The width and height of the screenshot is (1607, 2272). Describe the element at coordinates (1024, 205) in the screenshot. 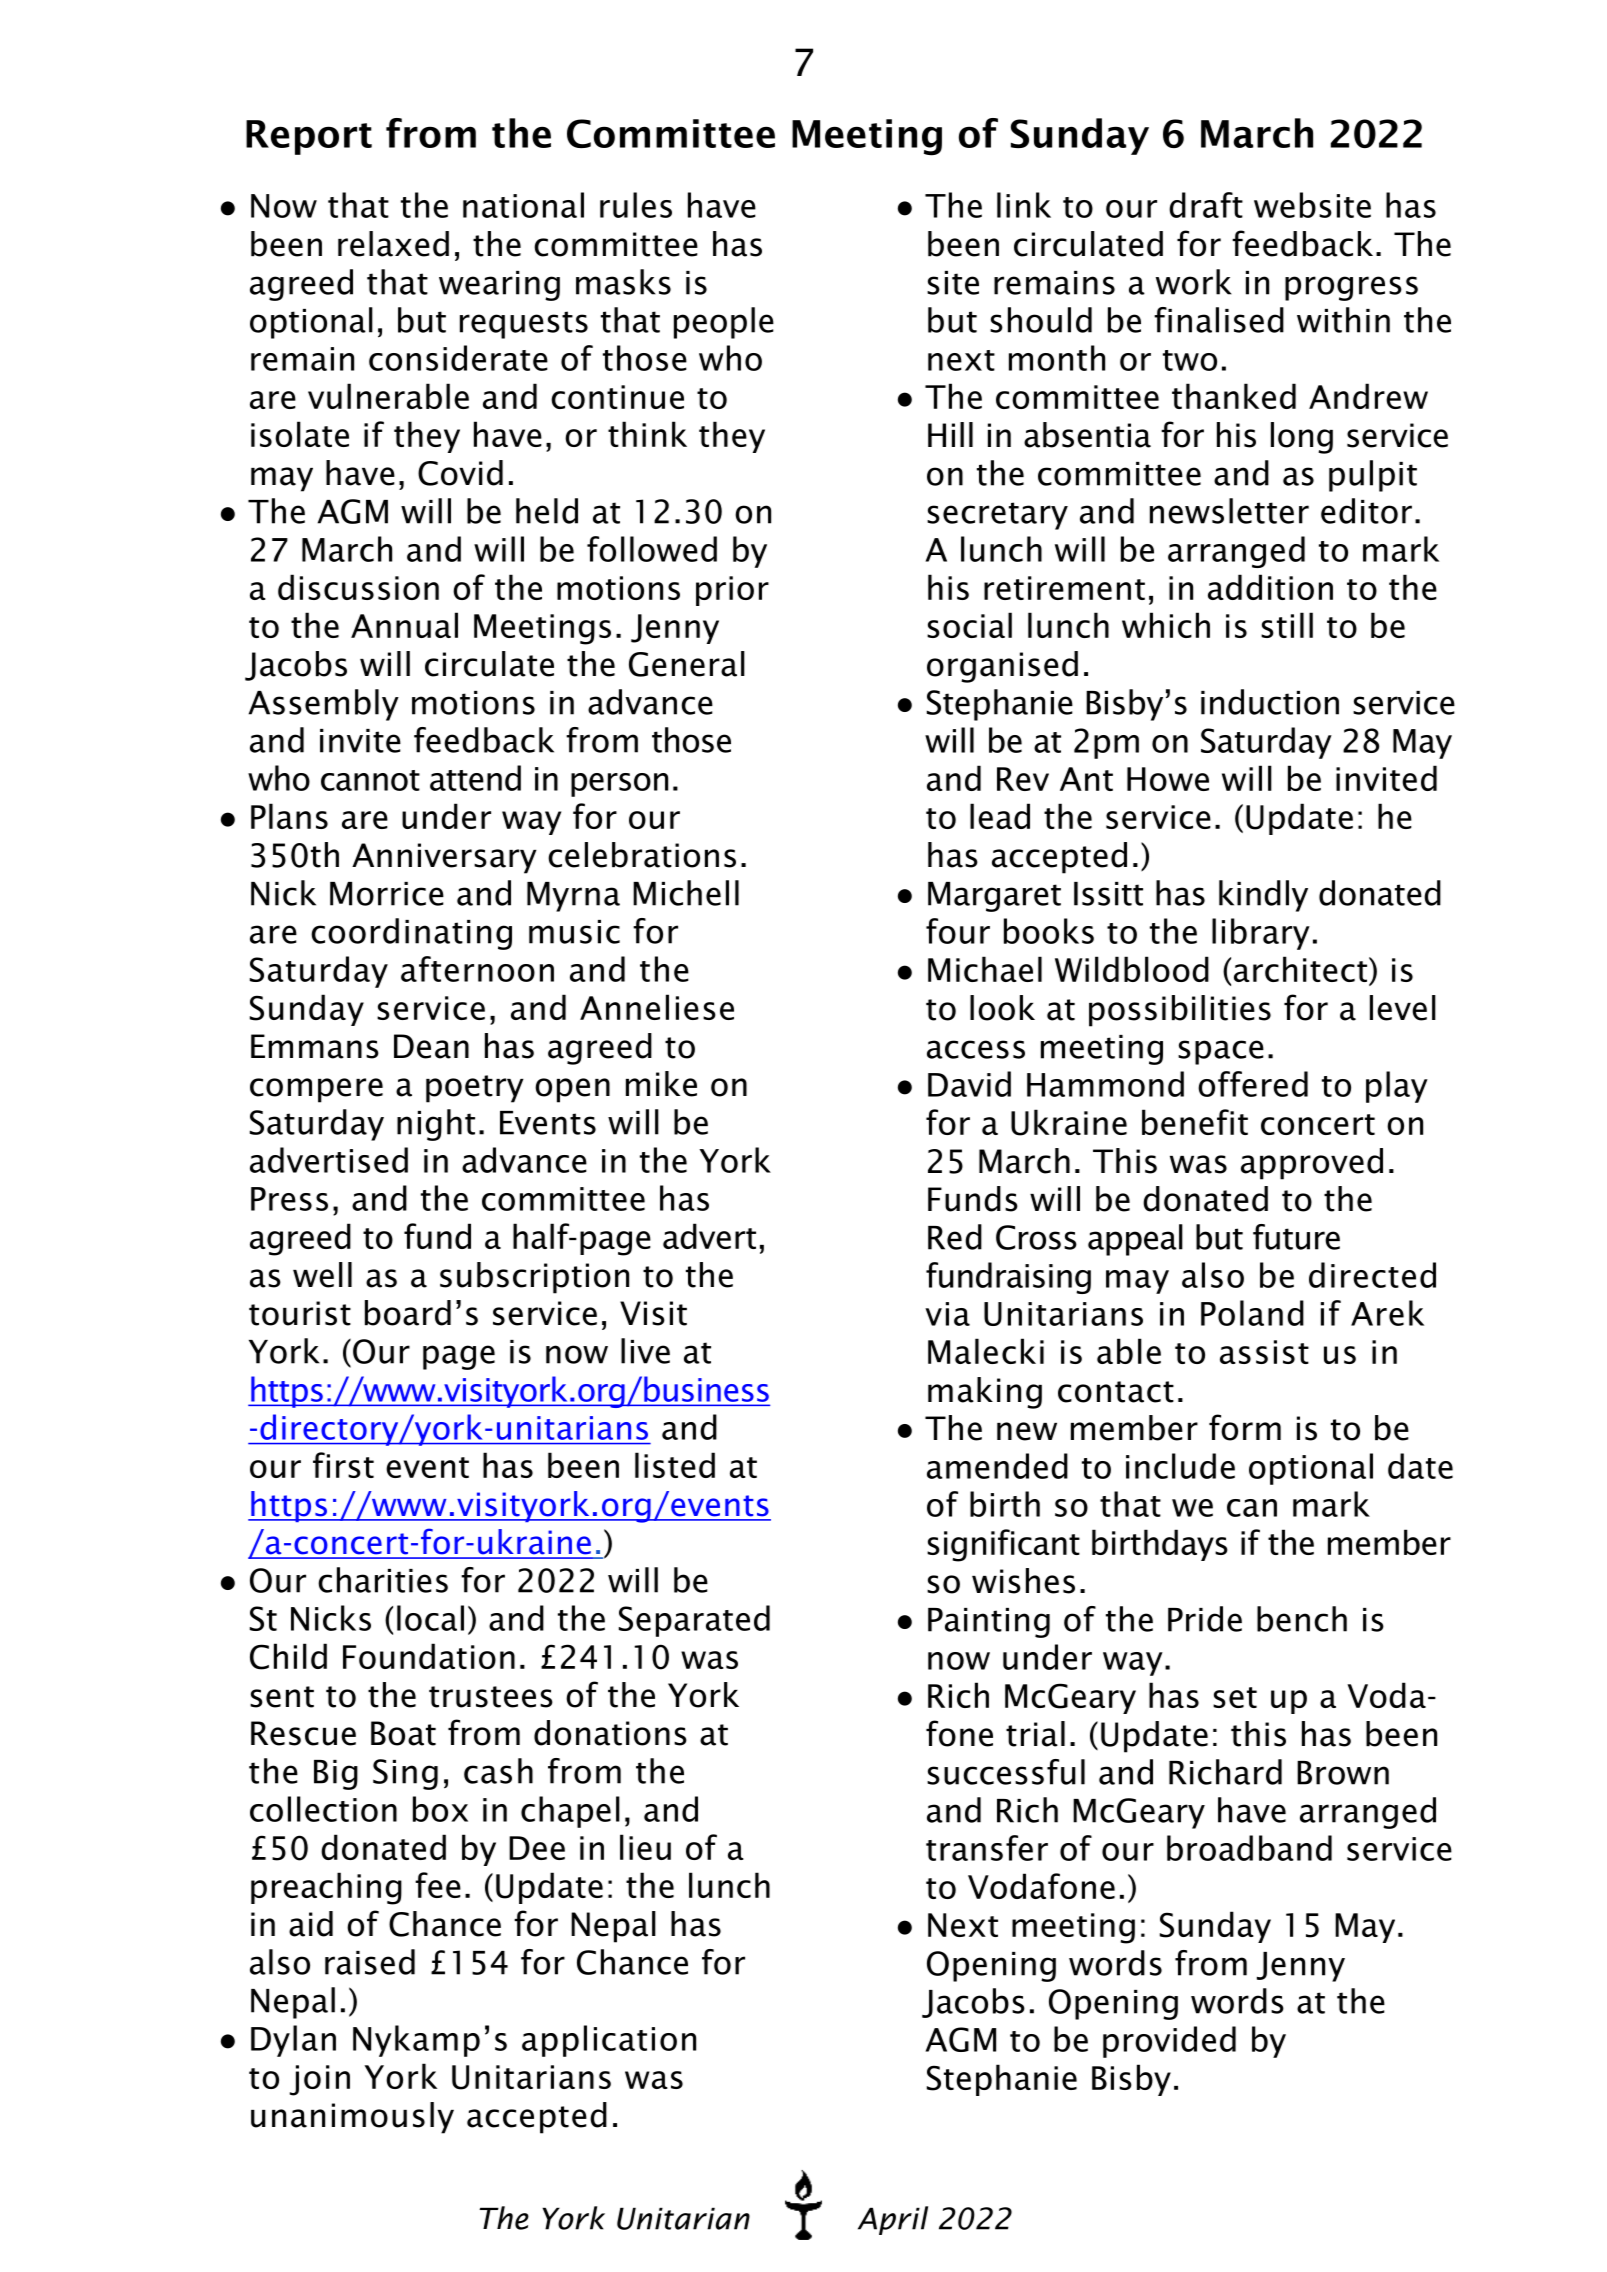

I see `link` at that location.
